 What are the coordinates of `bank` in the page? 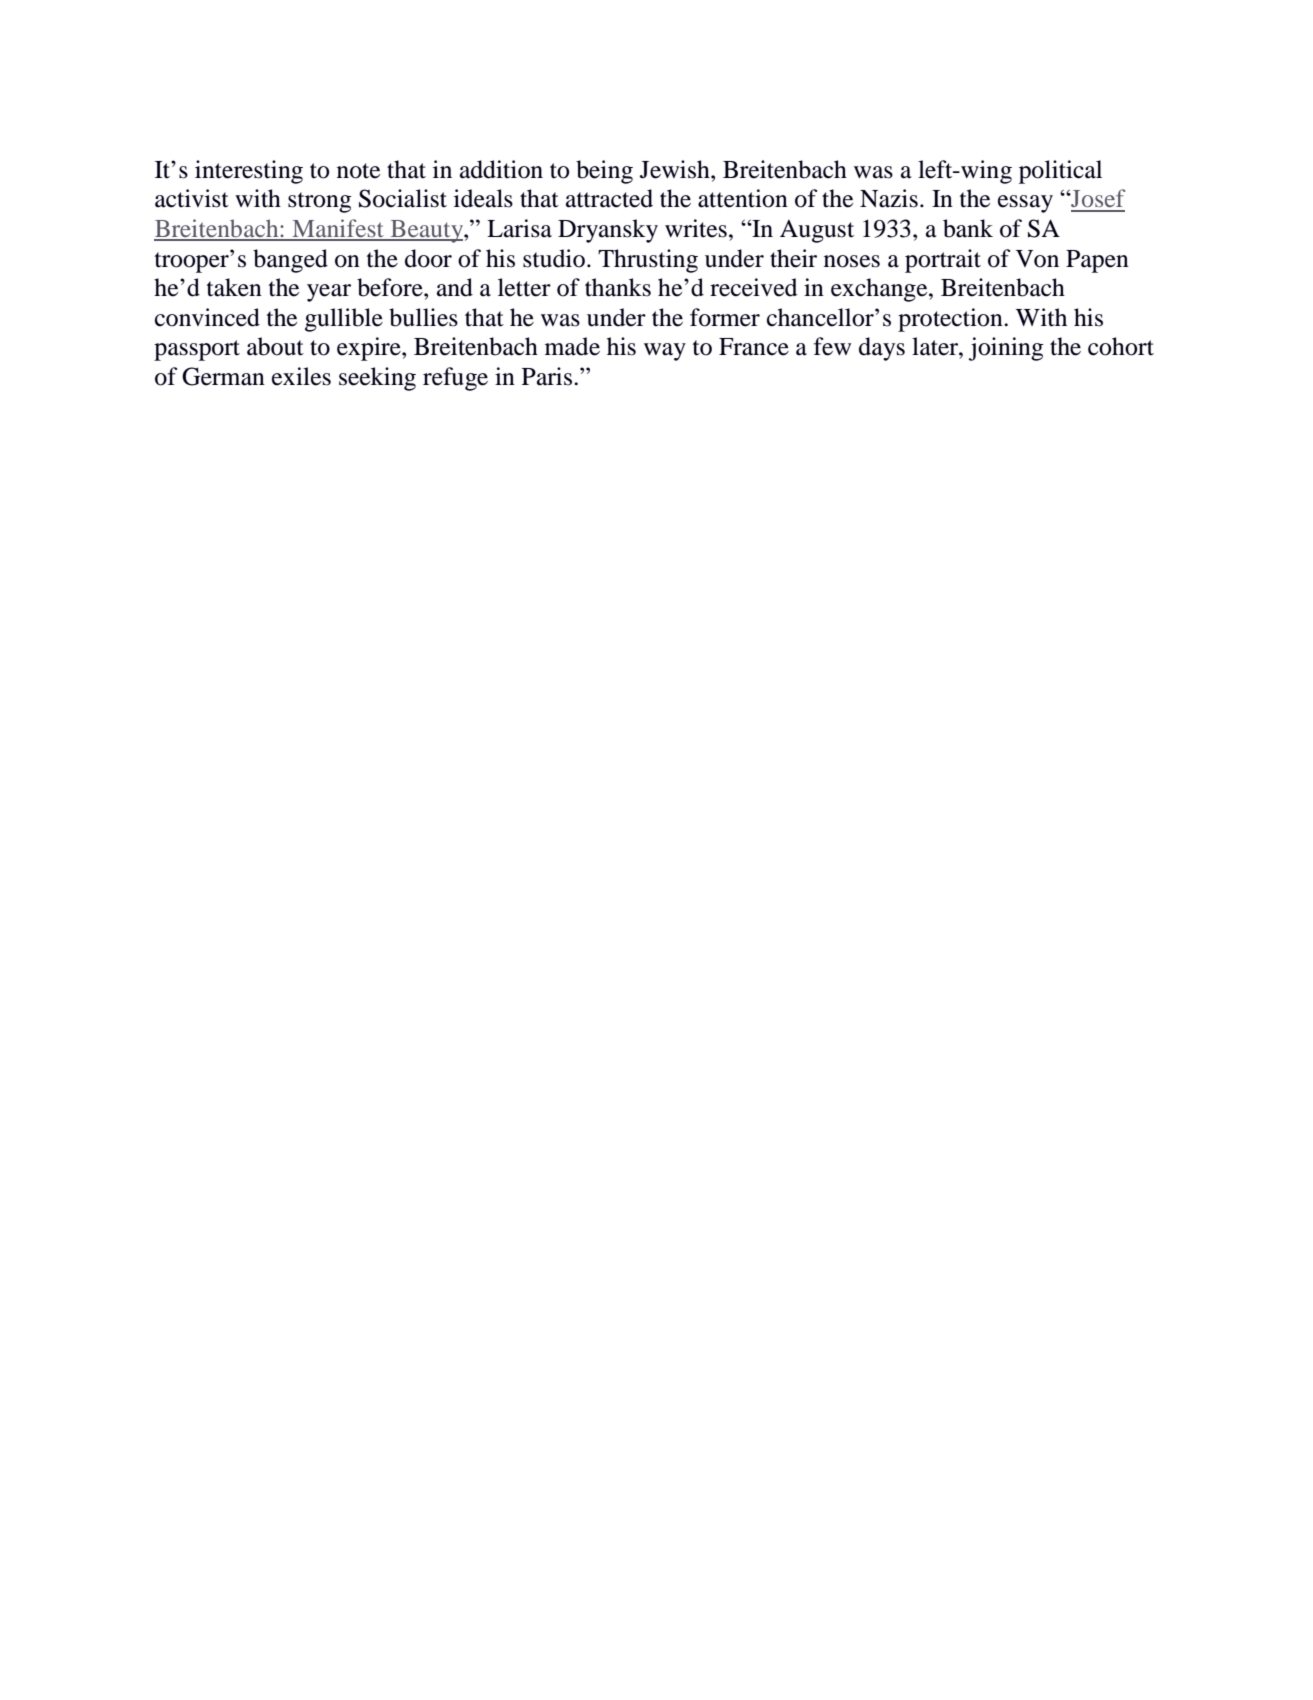 It's located at (968, 228).
